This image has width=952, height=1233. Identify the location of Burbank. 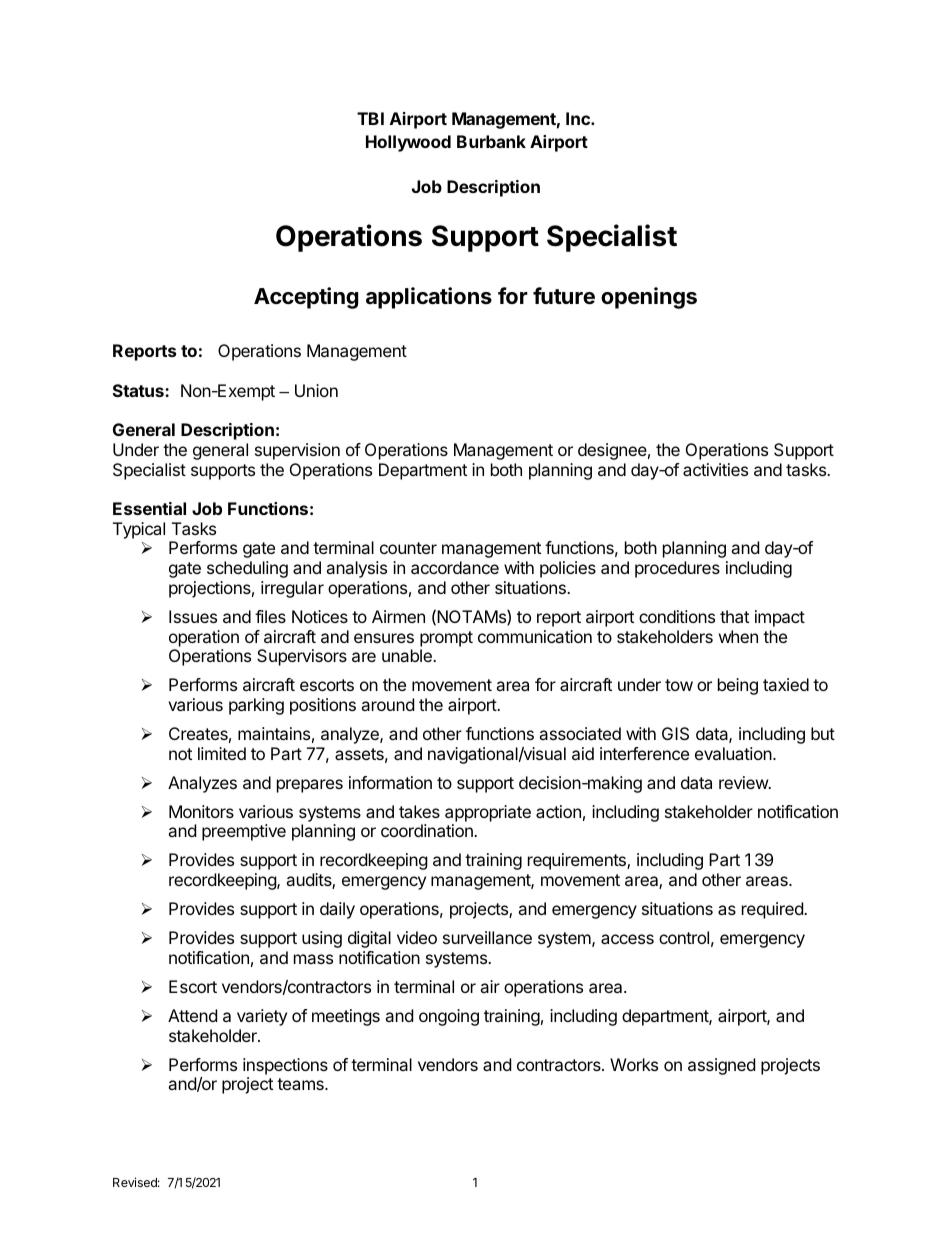
(491, 141).
